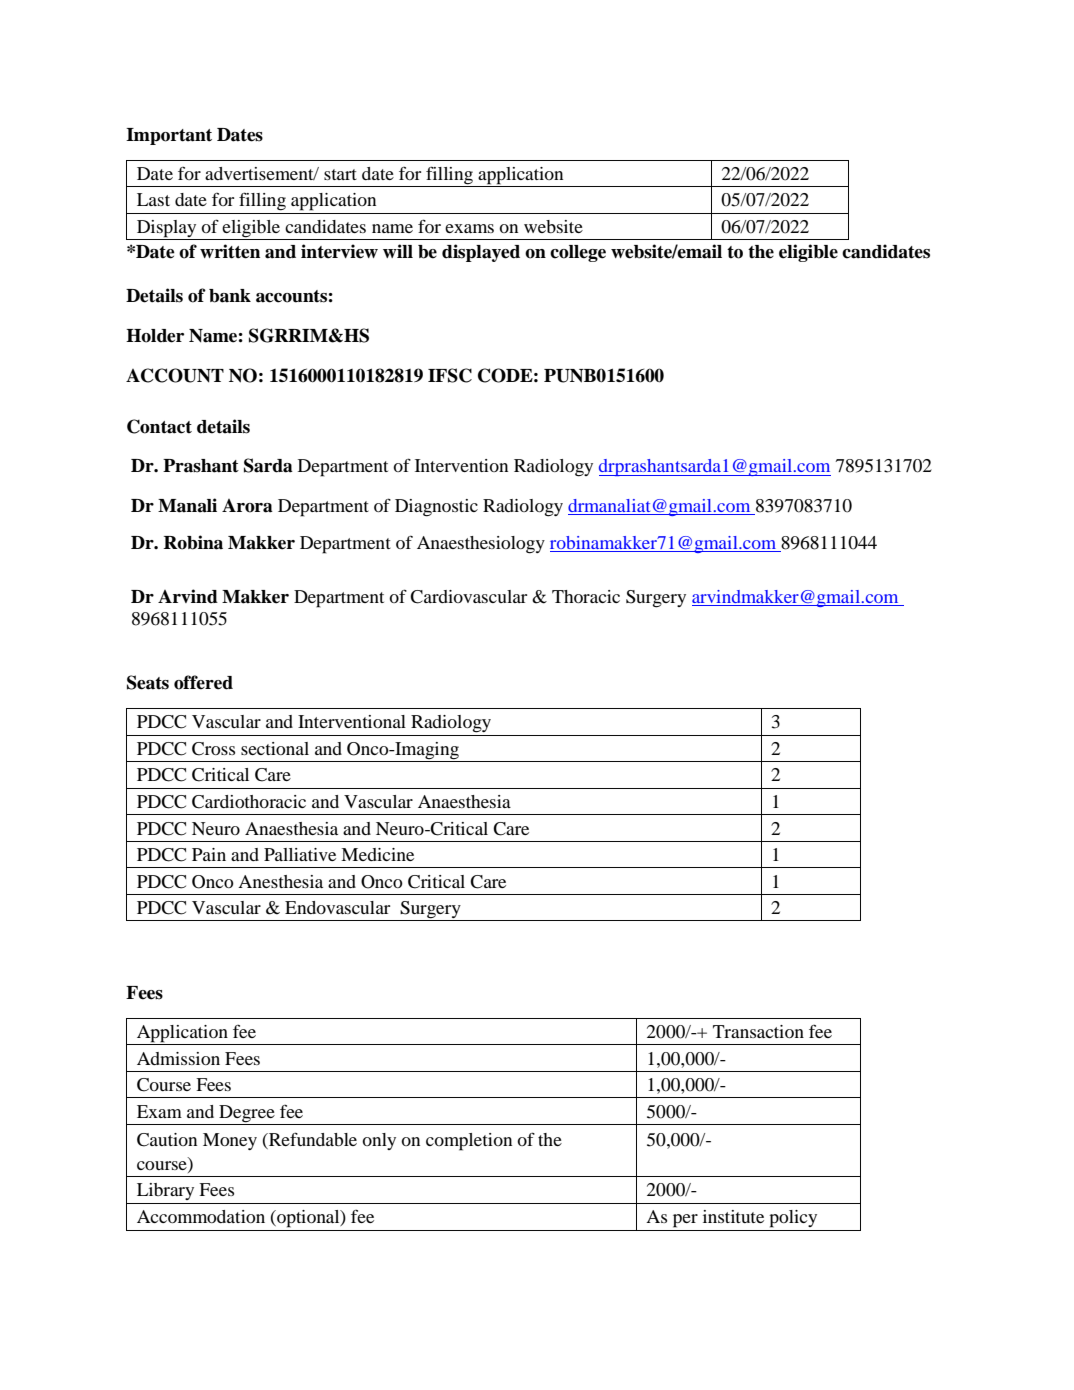  Describe the element at coordinates (436, 508) in the image. I see `Diagnostic` at that location.
